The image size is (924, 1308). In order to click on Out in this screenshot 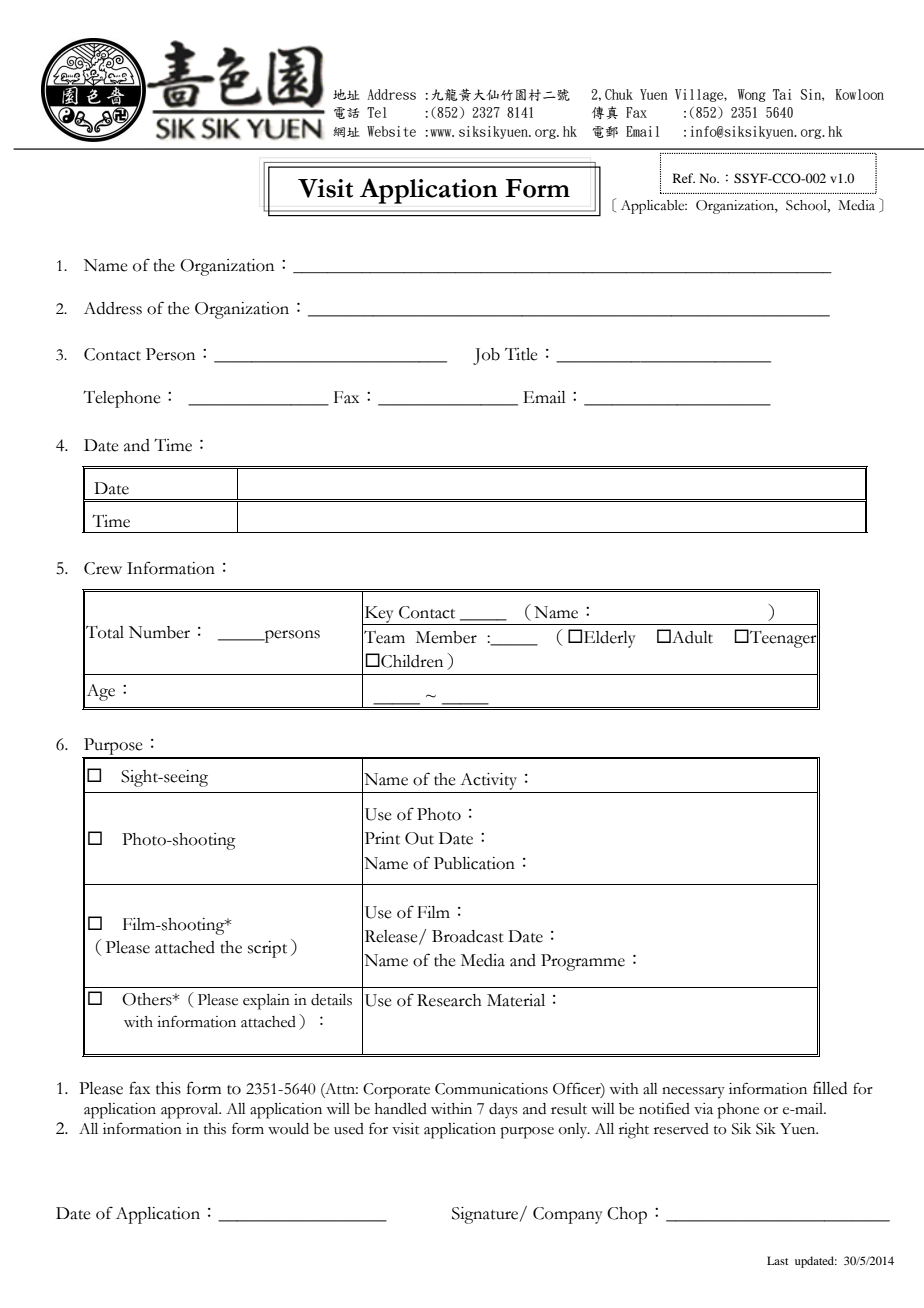, I will do `click(419, 838)`.
